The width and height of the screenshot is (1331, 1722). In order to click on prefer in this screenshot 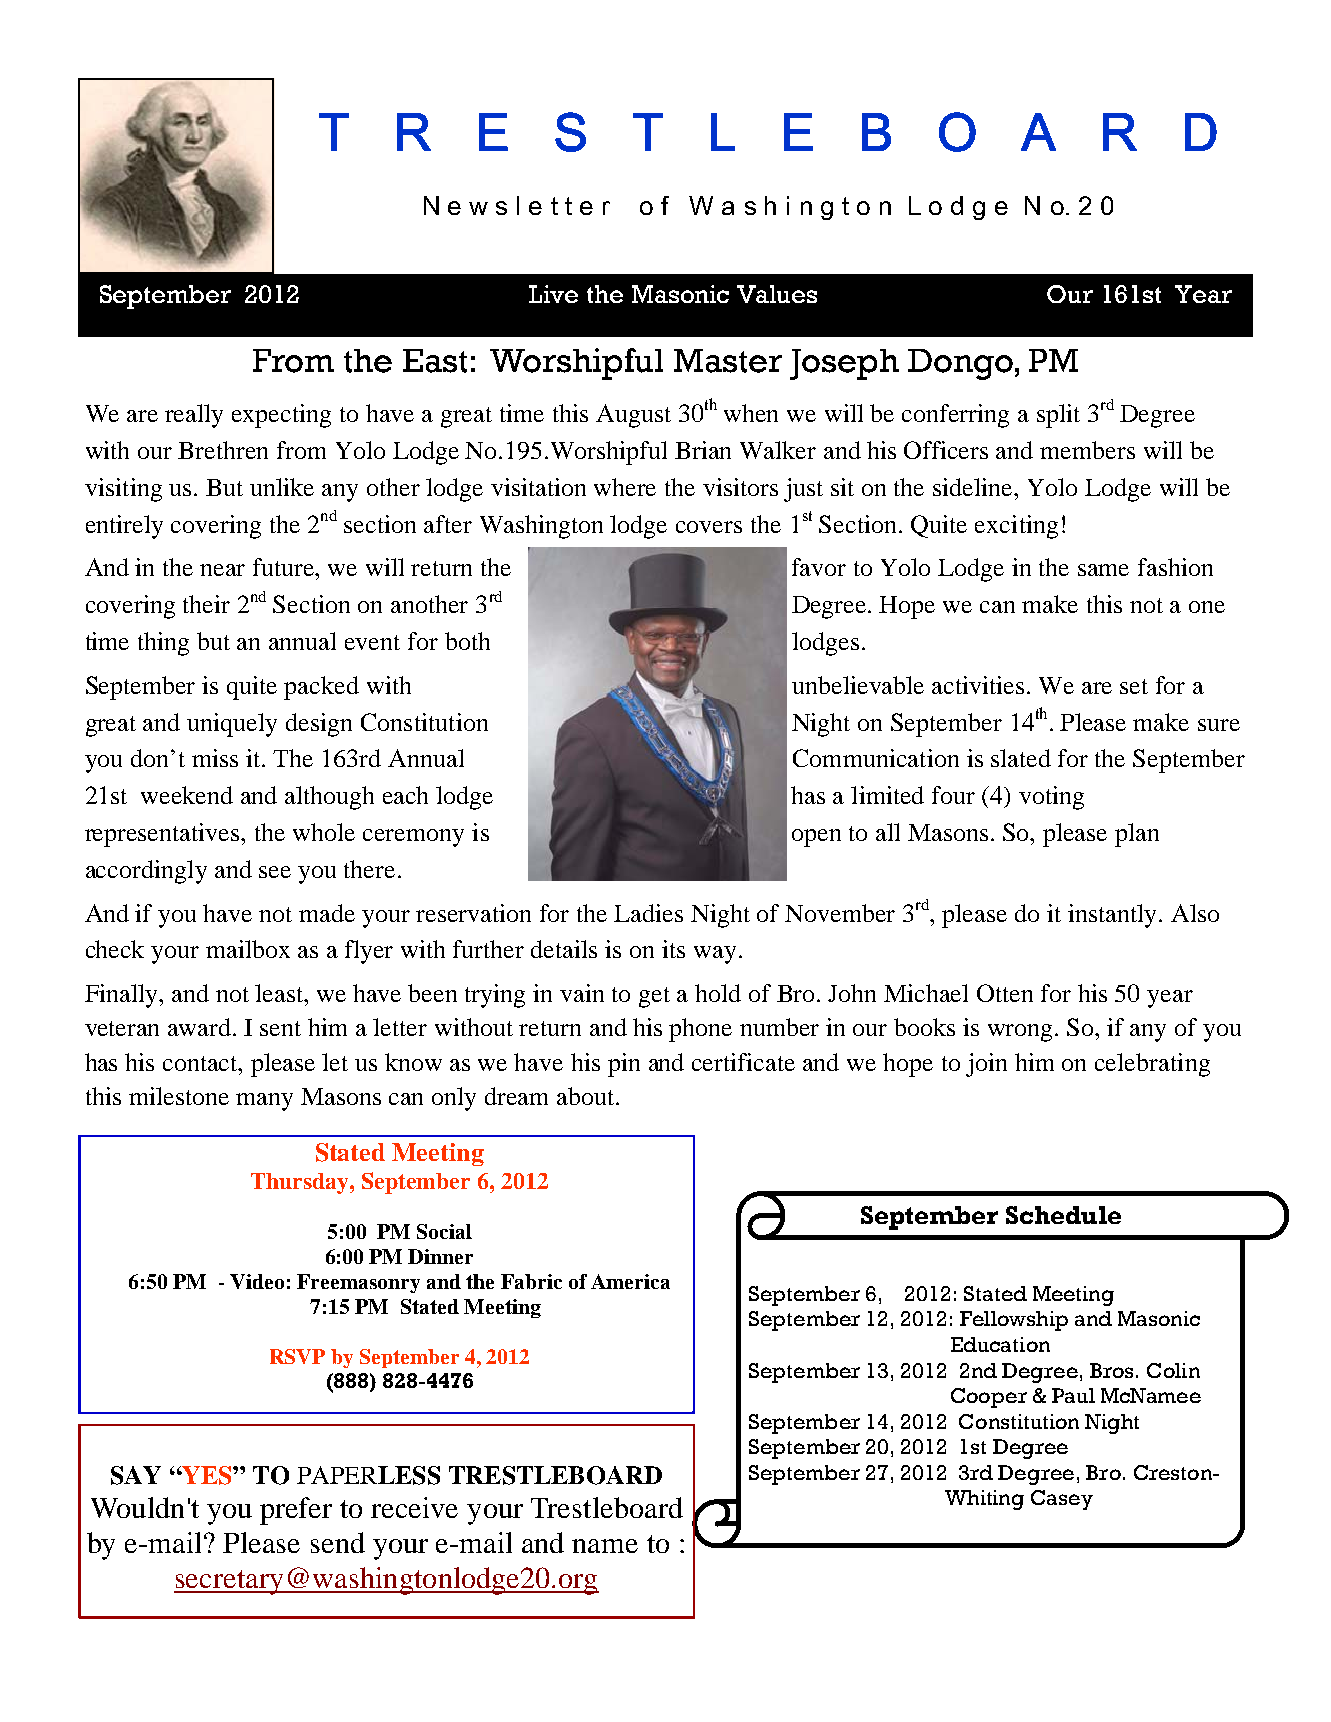, I will do `click(296, 1511)`.
